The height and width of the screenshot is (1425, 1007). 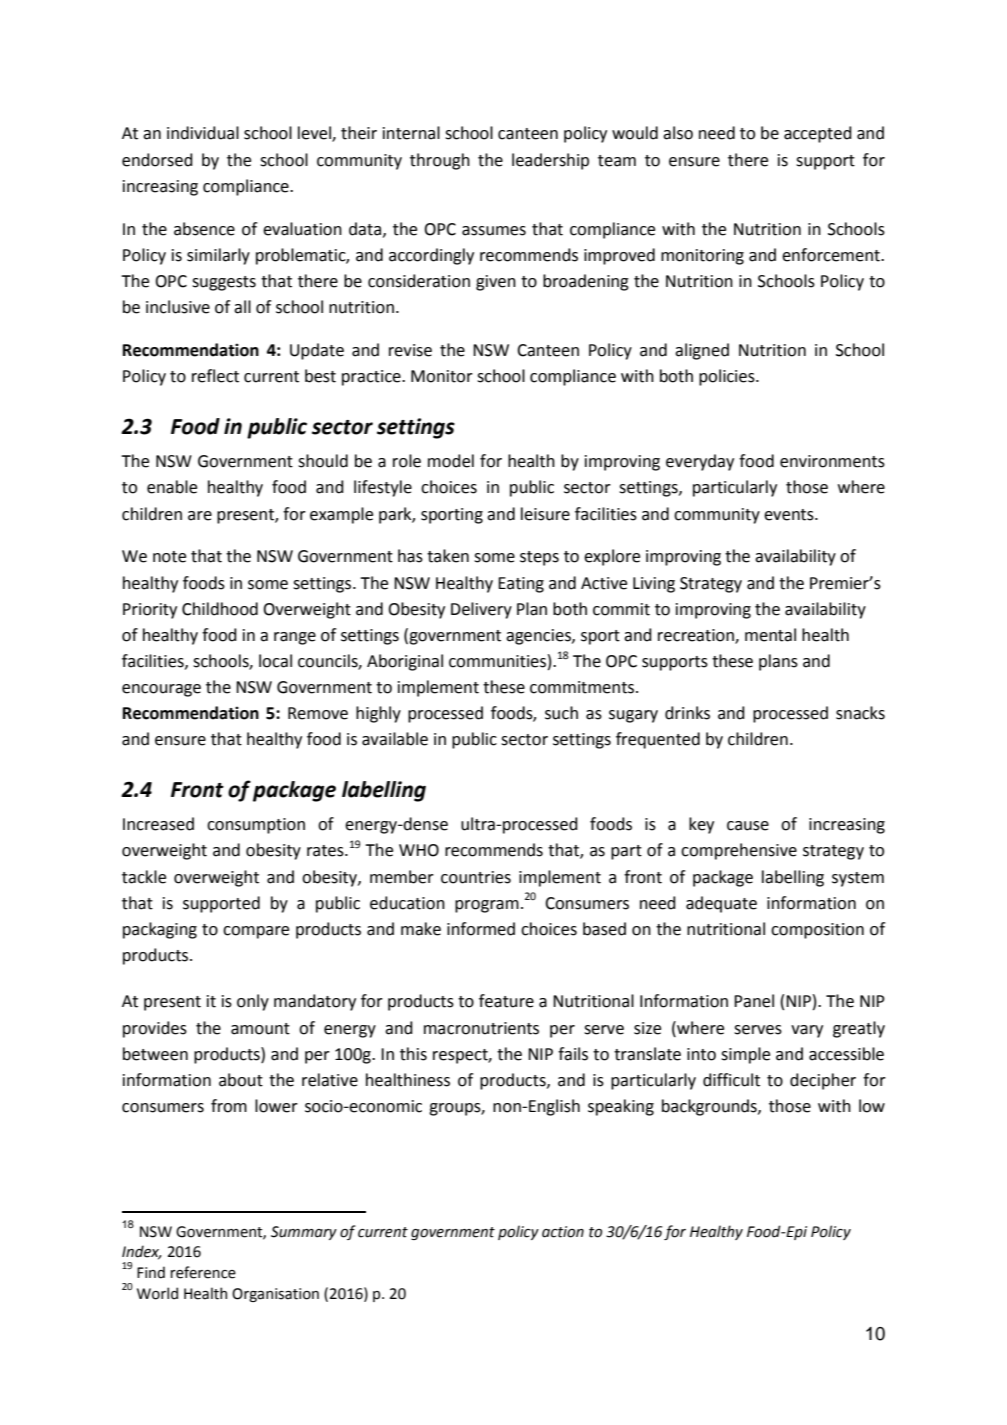 I want to click on accepted, so click(x=818, y=134).
